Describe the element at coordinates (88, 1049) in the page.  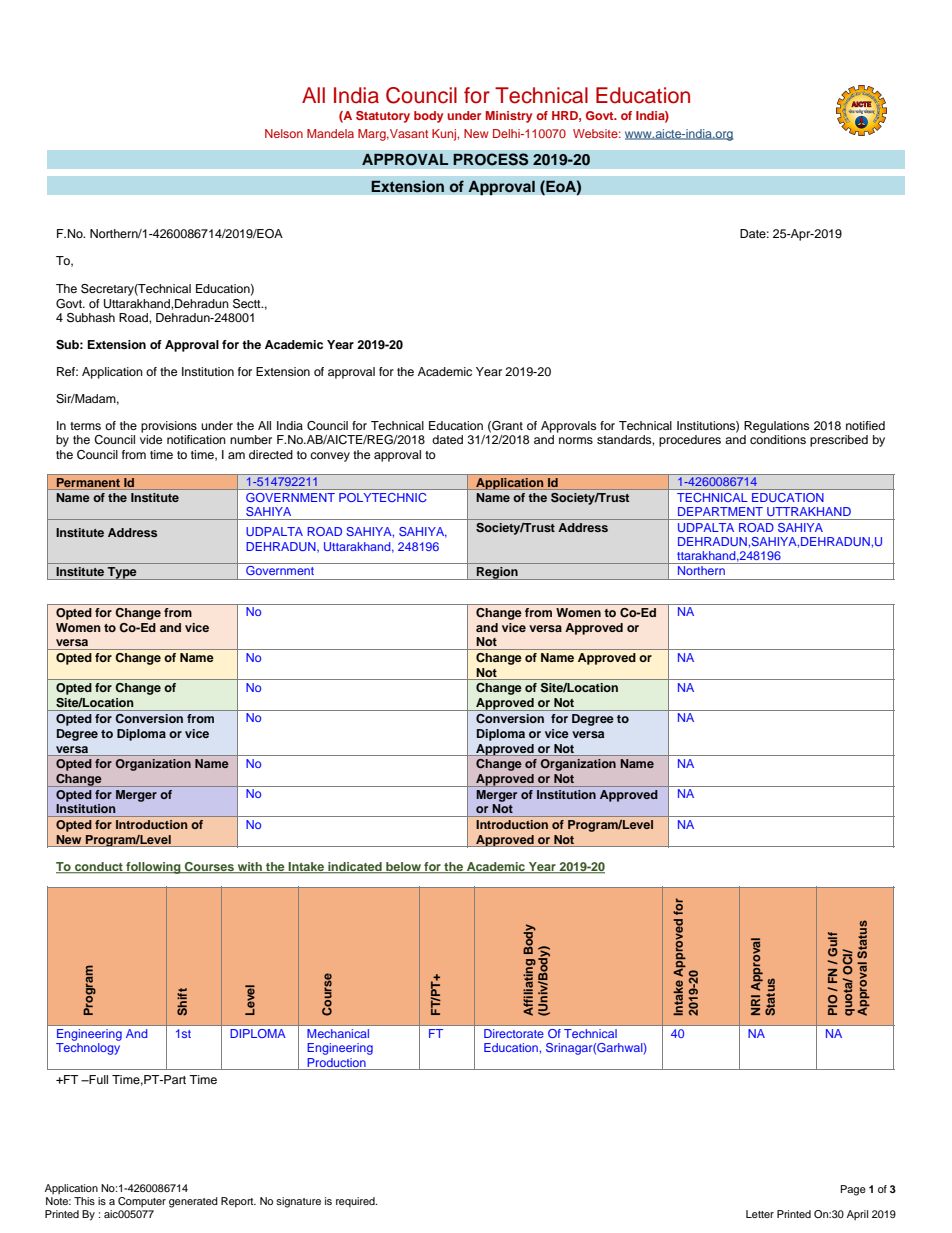
I see `Technology` at that location.
